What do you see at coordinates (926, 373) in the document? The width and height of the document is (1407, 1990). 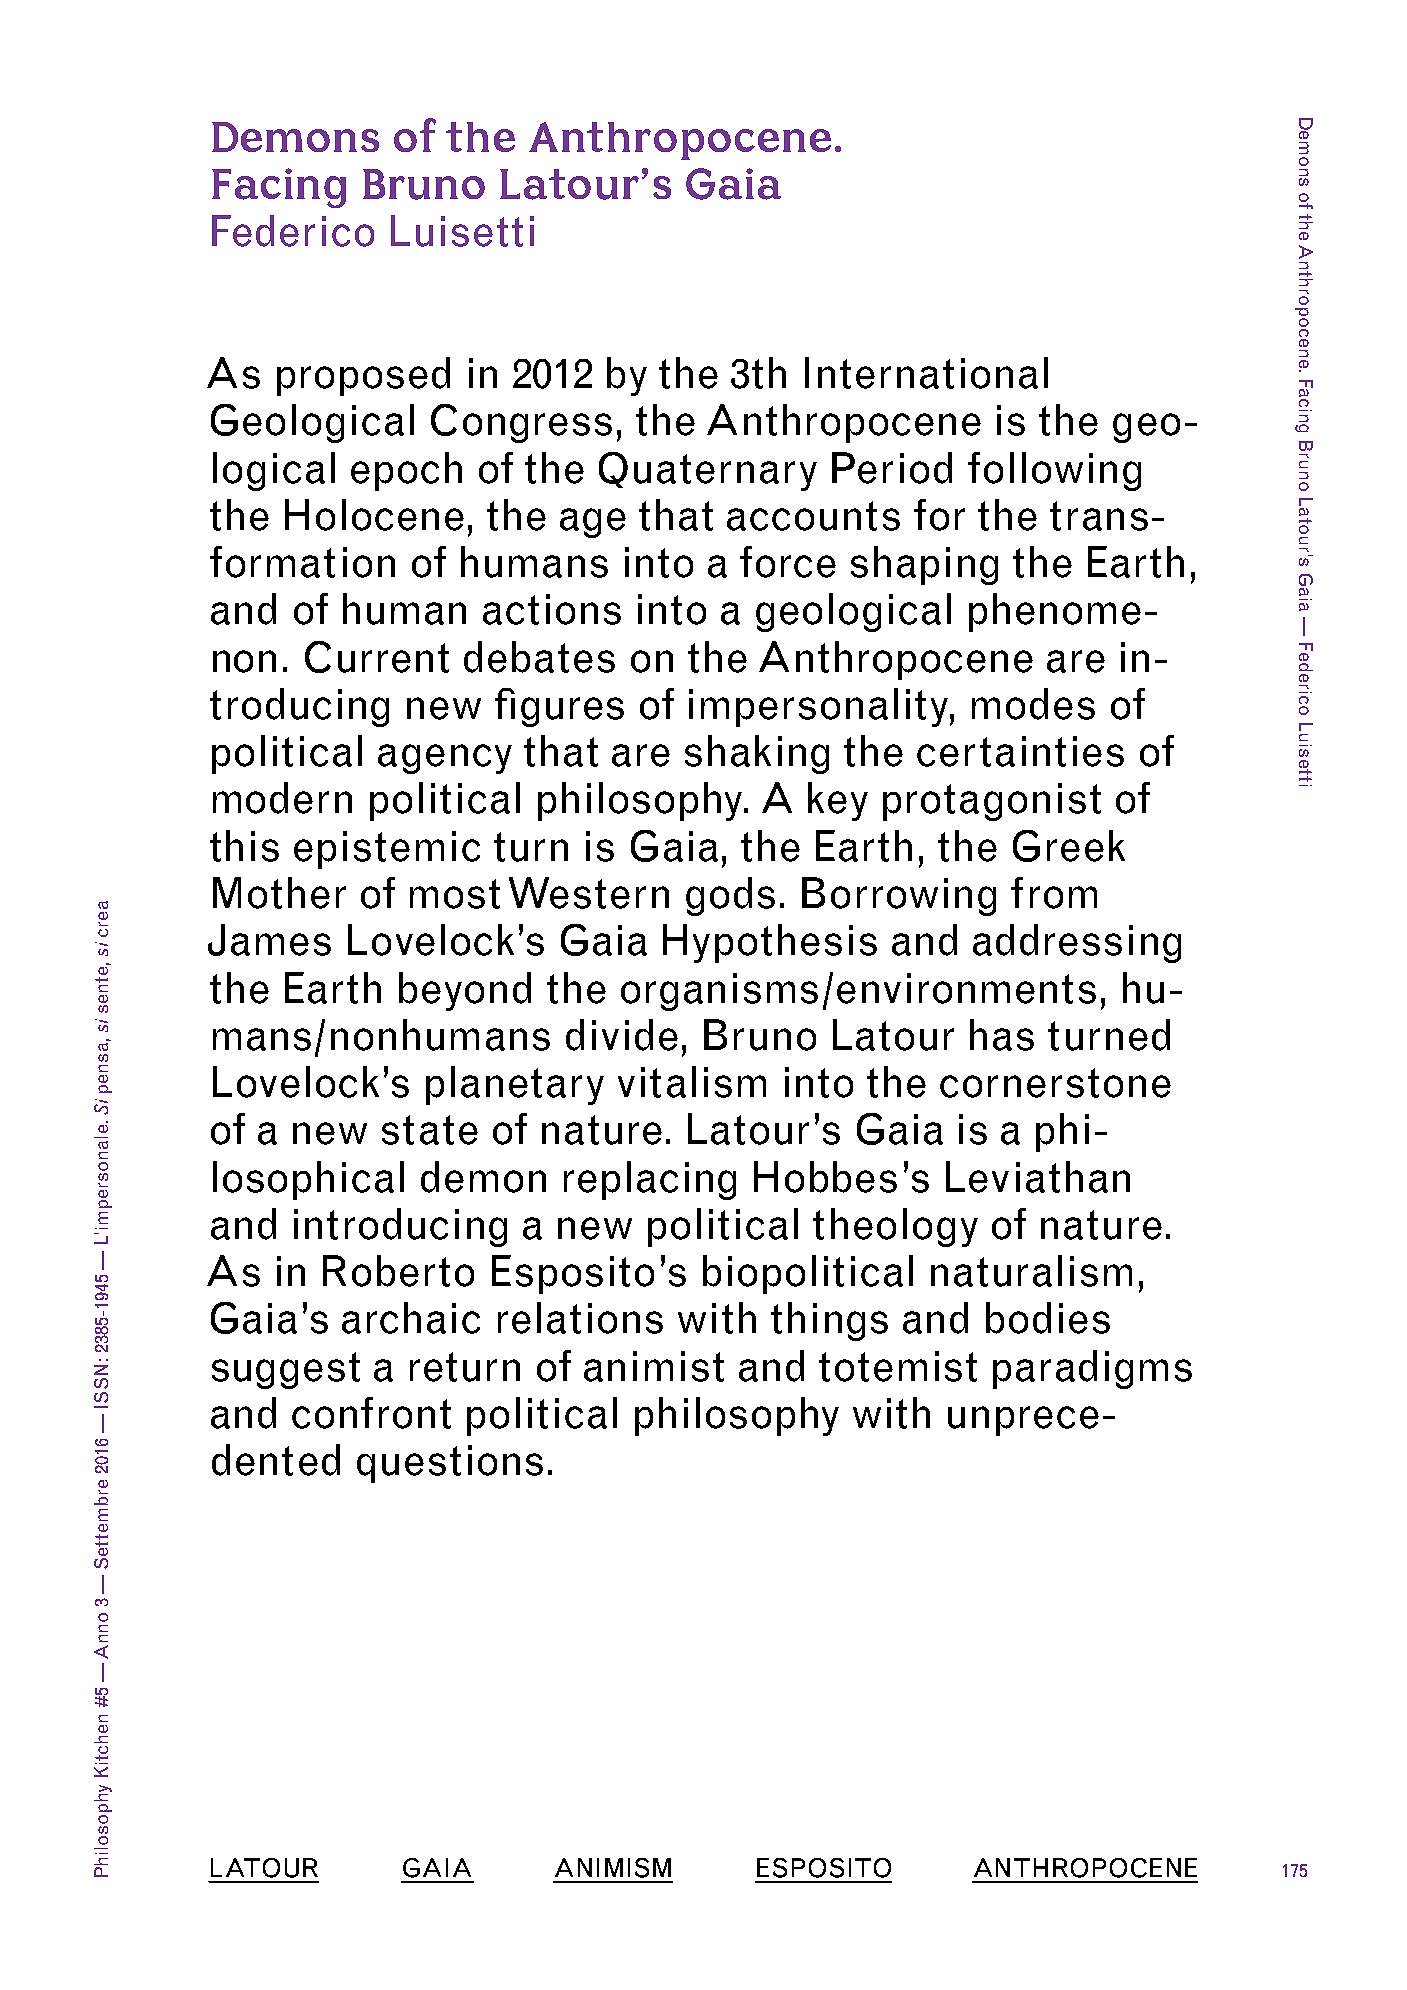 I see `International` at bounding box center [926, 373].
